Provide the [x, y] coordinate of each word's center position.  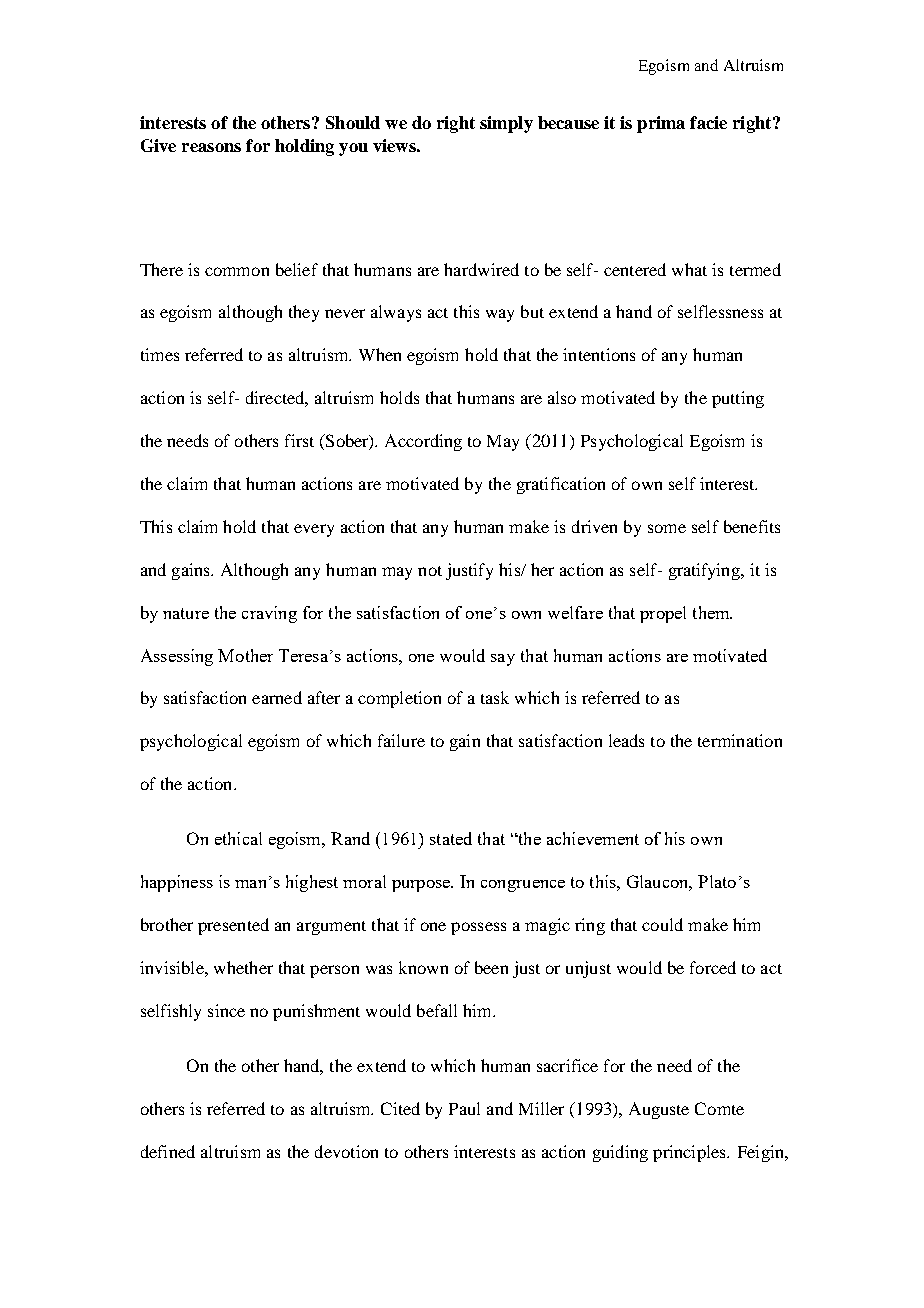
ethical [238, 838]
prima [661, 124]
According [423, 442]
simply [506, 124]
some [667, 528]
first [299, 440]
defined [168, 1151]
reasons [211, 147]
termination [740, 740]
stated [451, 838]
